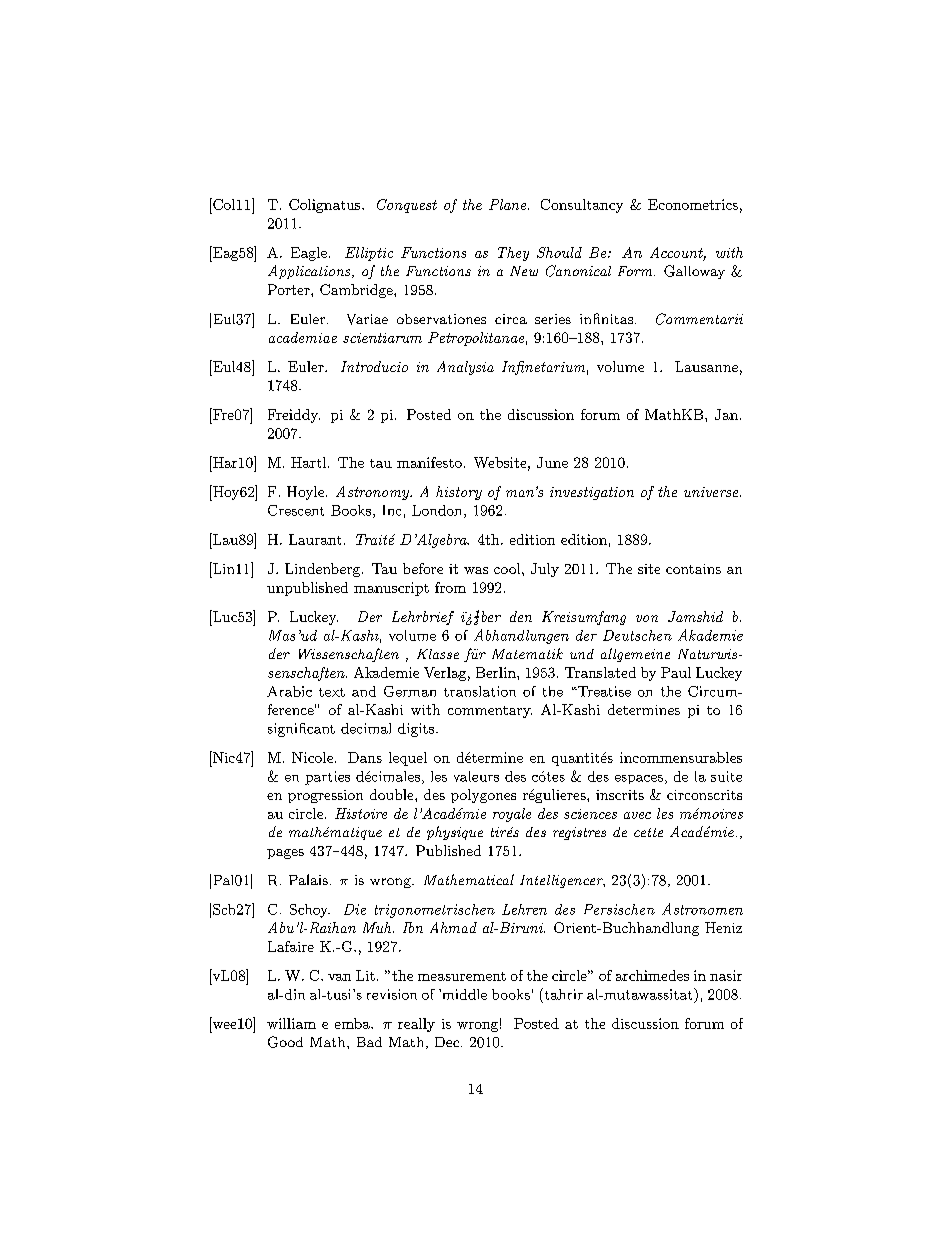  I want to click on Bad, so click(369, 1042).
